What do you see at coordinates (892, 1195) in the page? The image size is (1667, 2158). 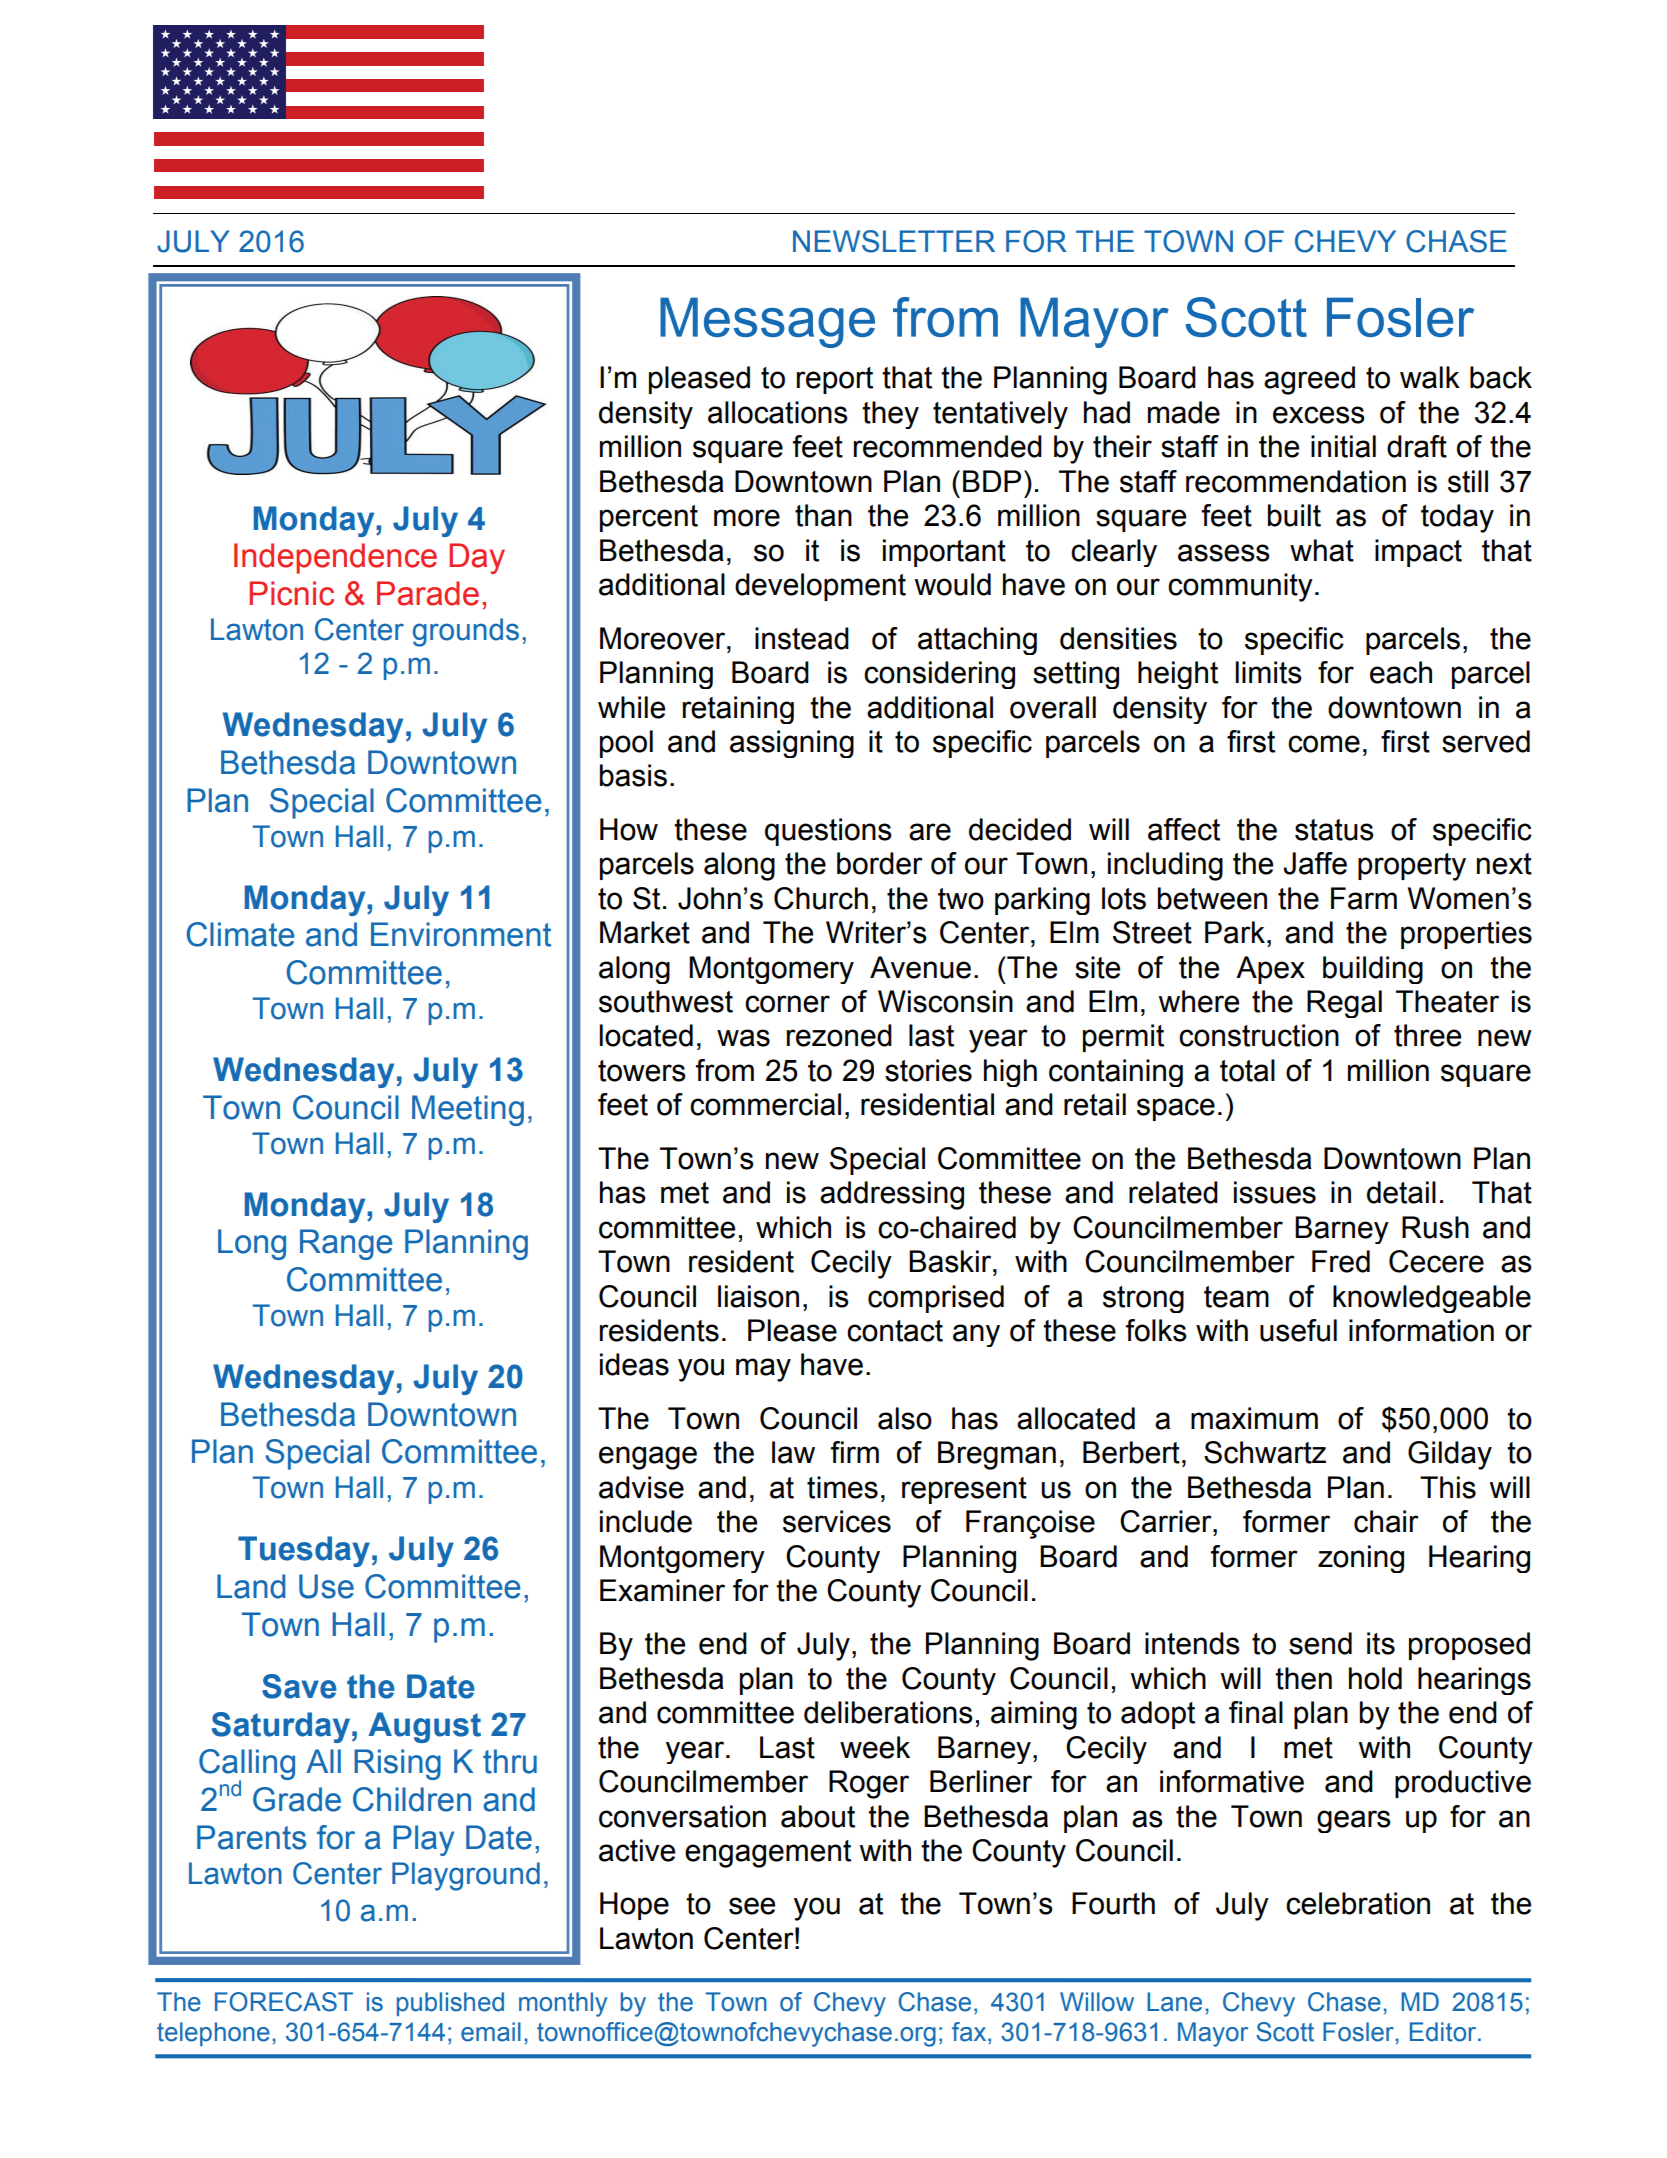 I see `addressing` at bounding box center [892, 1195].
